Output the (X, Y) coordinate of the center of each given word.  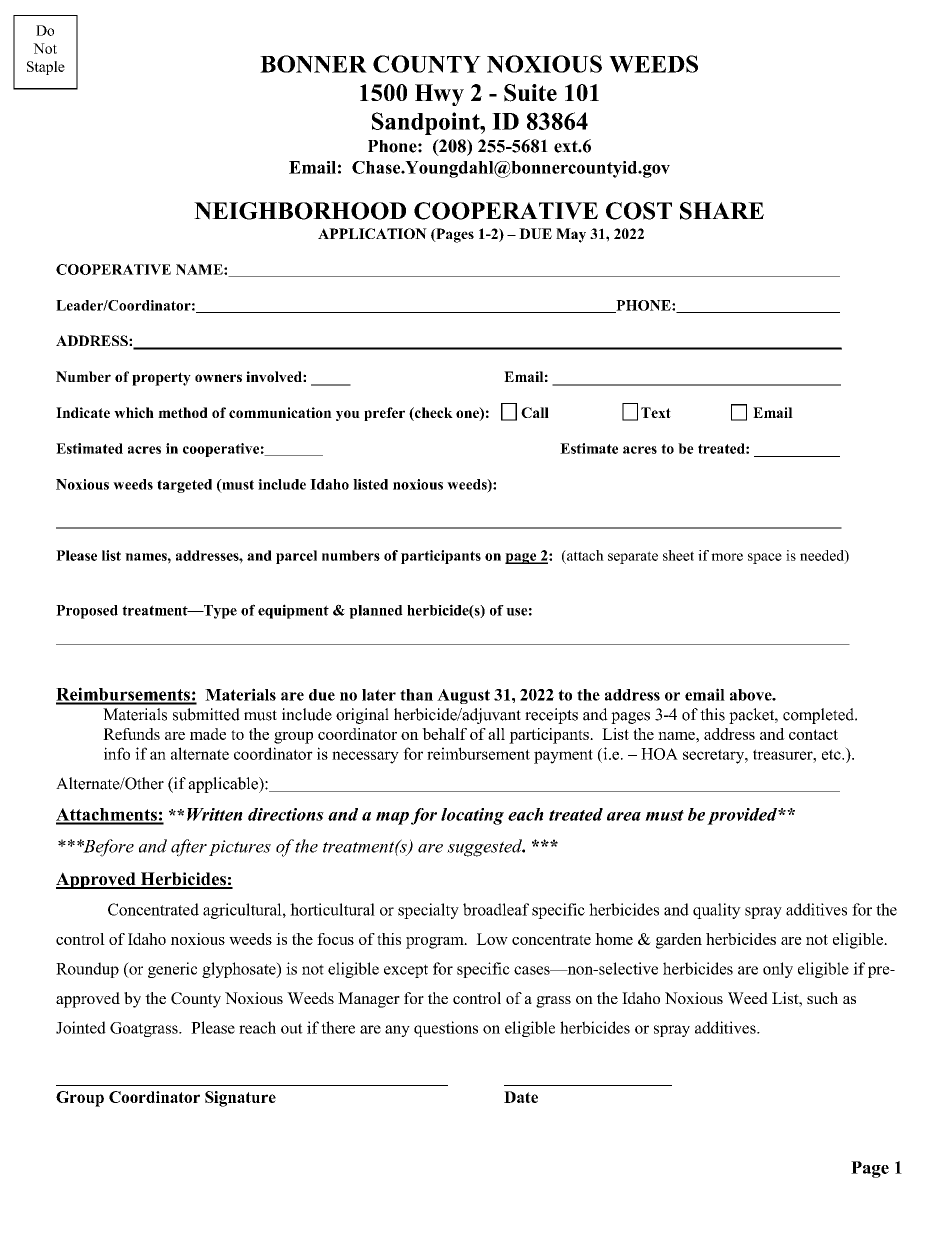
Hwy (439, 95)
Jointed (81, 1027)
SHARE (722, 211)
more (727, 557)
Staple (46, 68)
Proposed (87, 612)
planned (376, 612)
